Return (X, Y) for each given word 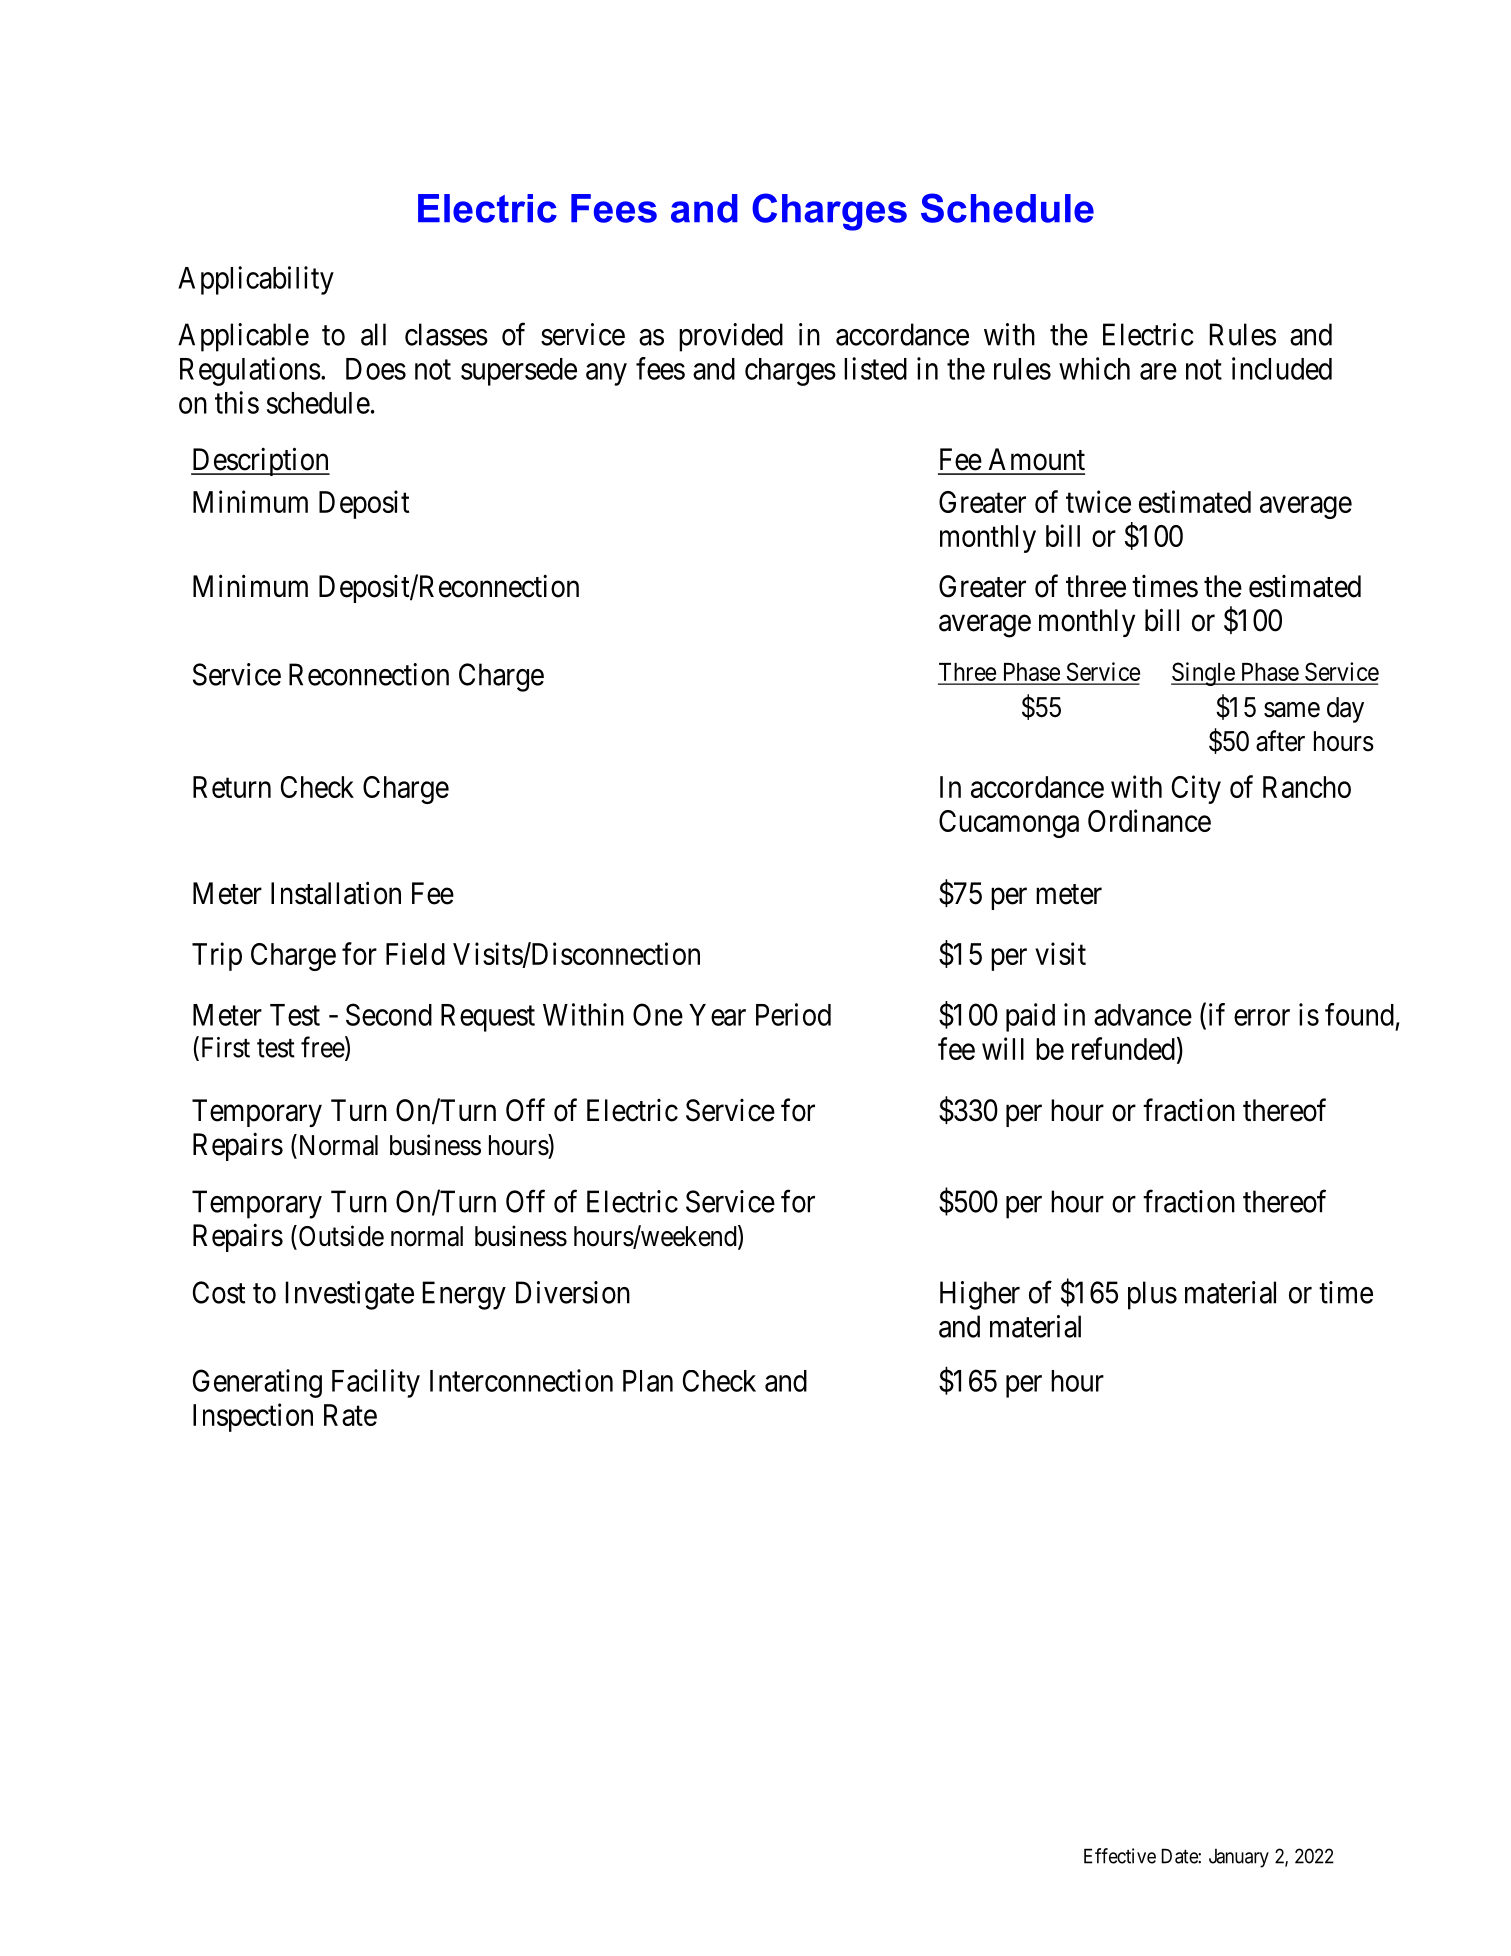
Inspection (253, 1417)
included (1282, 368)
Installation (336, 893)
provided (731, 337)
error (1262, 1017)
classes (446, 334)
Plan (648, 1381)
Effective (1120, 1856)
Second (389, 1014)
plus (1152, 1295)
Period (793, 1014)
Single (1203, 674)
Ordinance (1149, 820)
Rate (350, 1415)
